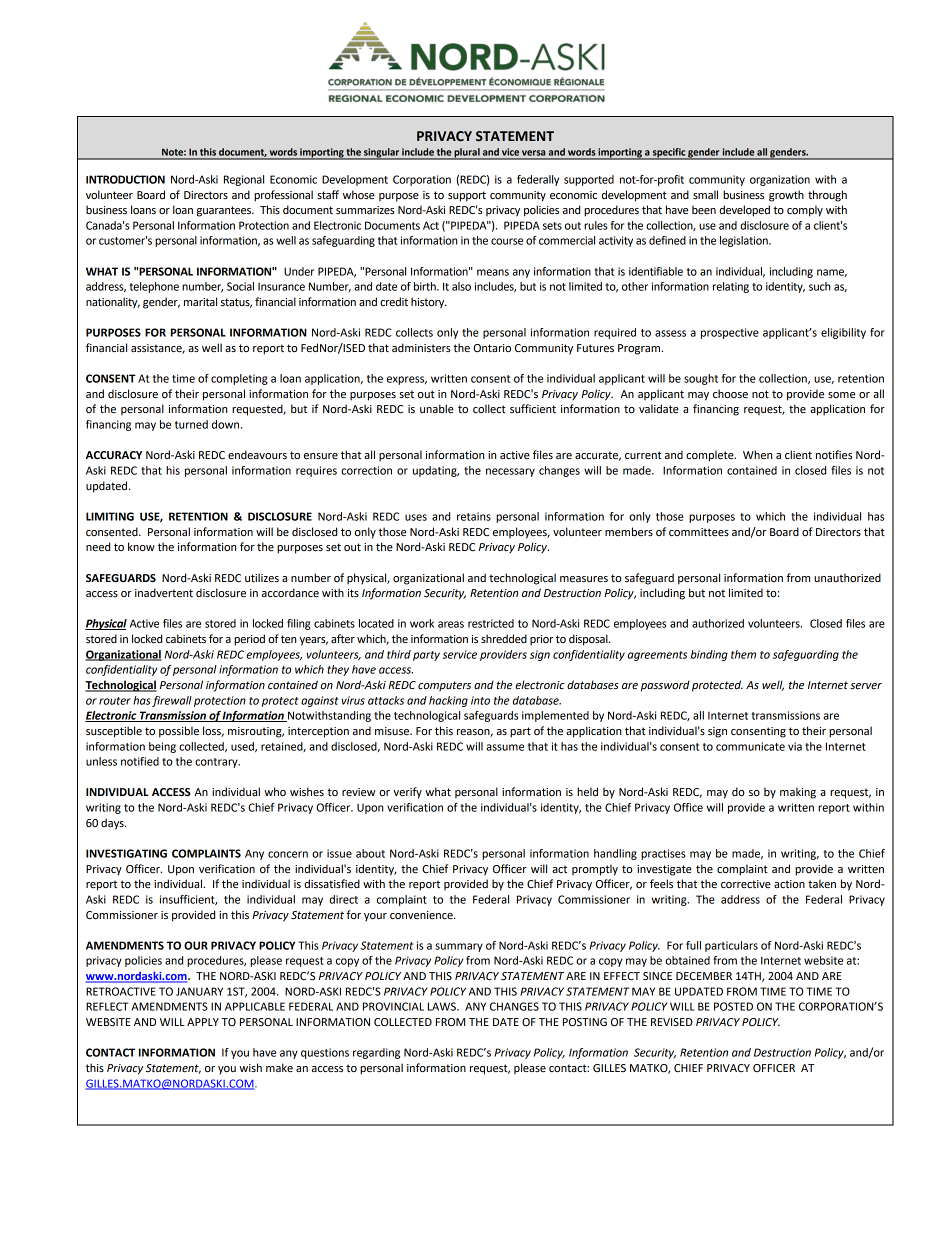 The width and height of the screenshot is (952, 1233). What do you see at coordinates (789, 884) in the screenshot?
I see `action` at bounding box center [789, 884].
